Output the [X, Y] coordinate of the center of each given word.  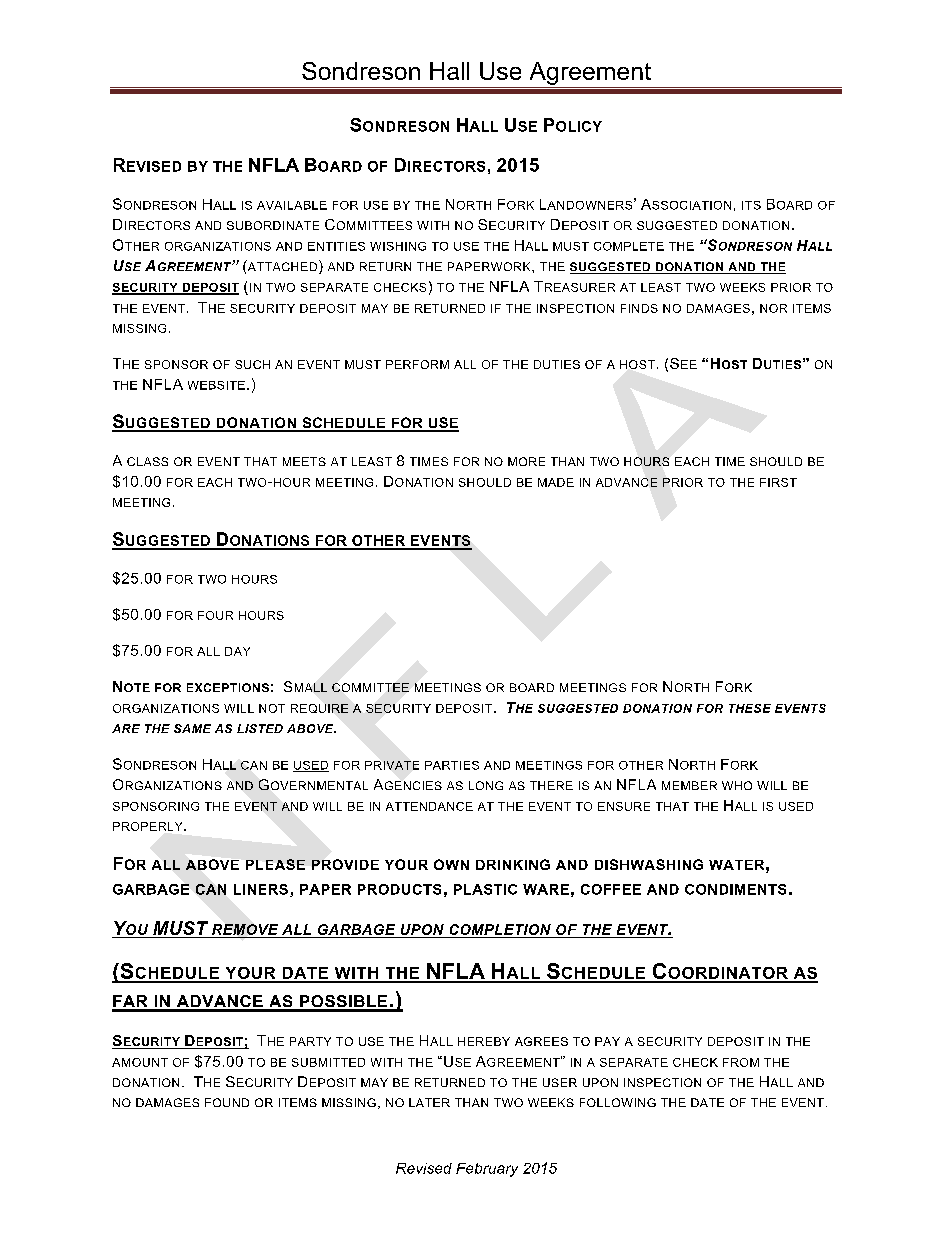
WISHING [398, 246]
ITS [751, 205]
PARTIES [452, 765]
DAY [237, 651]
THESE [750, 708]
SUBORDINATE [273, 225]
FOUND [227, 1102]
